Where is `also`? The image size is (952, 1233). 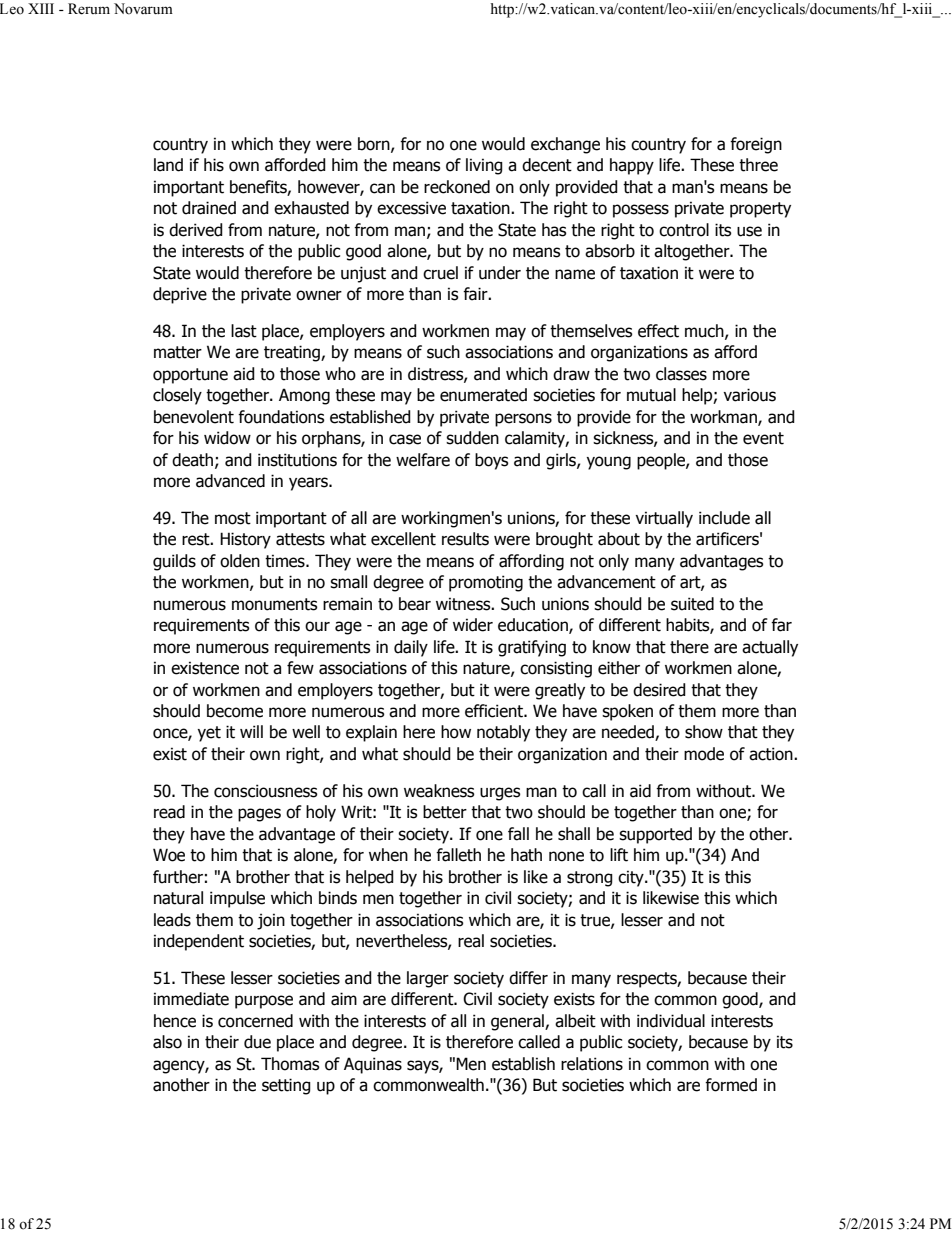
also is located at coordinates (167, 1042).
